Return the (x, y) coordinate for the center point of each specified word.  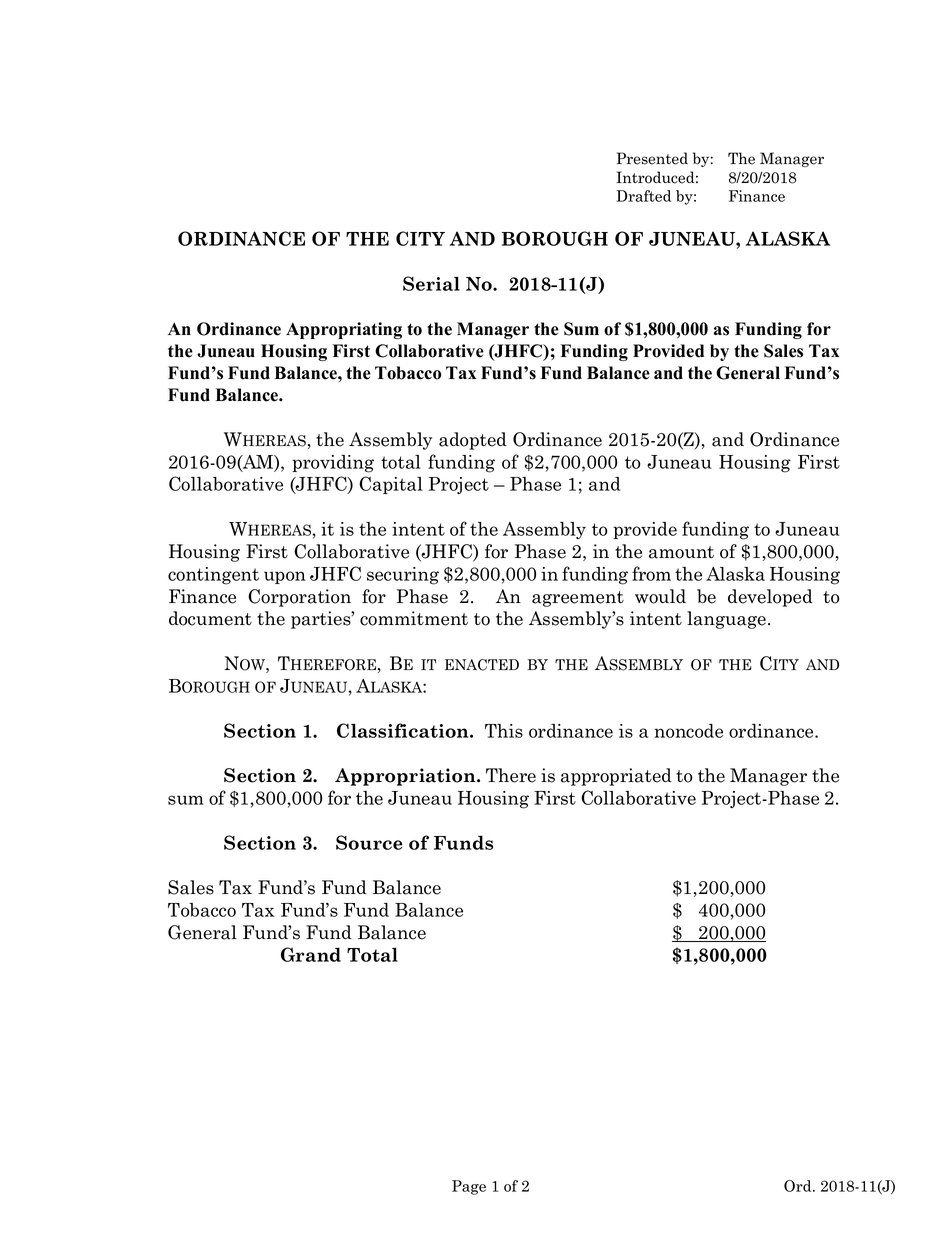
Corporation (299, 598)
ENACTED (482, 665)
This (504, 731)
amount (681, 552)
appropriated (616, 777)
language (726, 620)
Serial (431, 283)
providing (333, 464)
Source (369, 842)
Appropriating (344, 330)
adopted (473, 441)
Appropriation (406, 777)
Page (469, 1187)
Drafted (643, 196)
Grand (311, 954)
